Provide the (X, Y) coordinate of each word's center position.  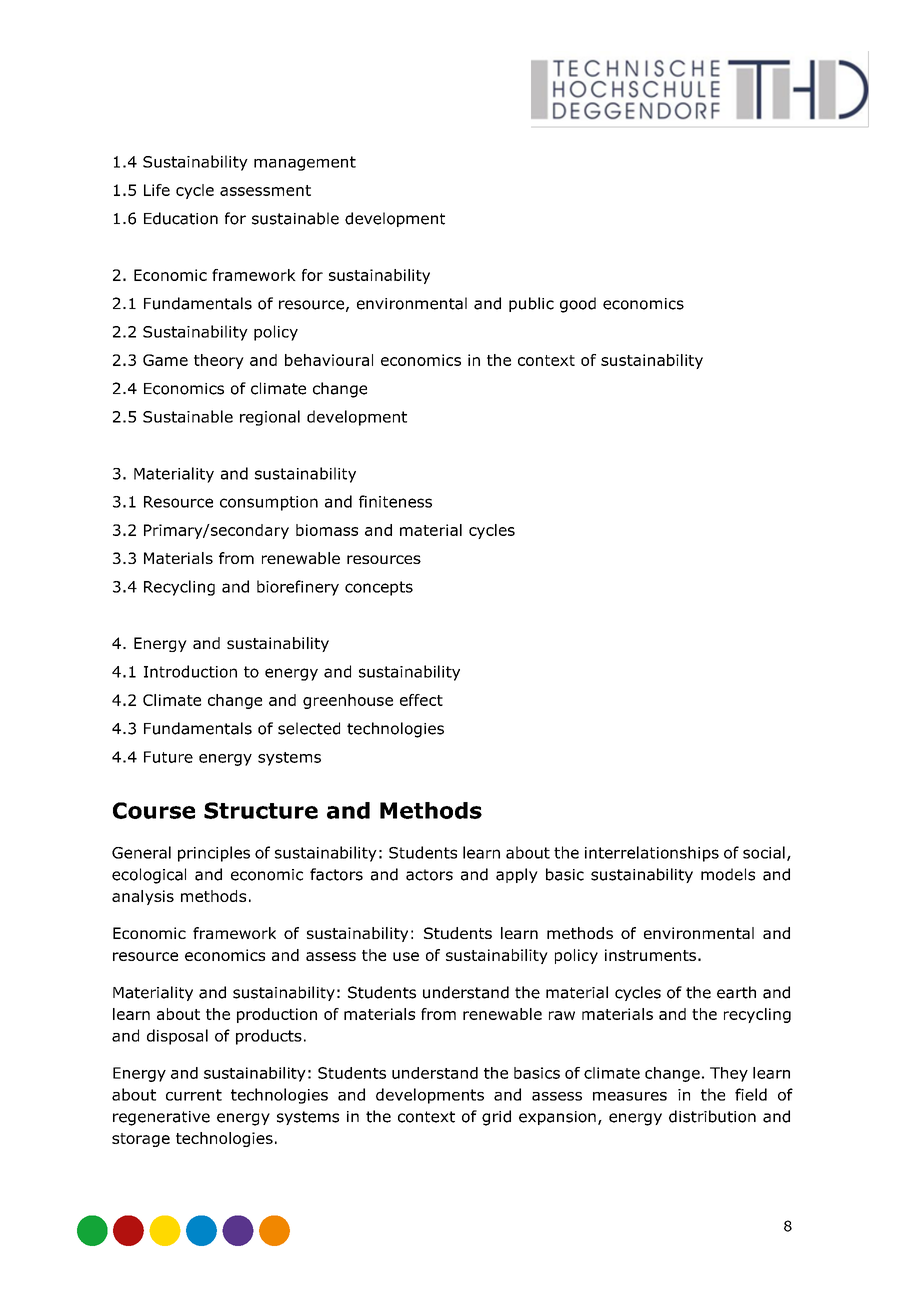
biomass (327, 530)
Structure (261, 810)
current (194, 1095)
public (531, 304)
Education (181, 218)
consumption (269, 503)
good (578, 305)
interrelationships (652, 854)
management (305, 163)
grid (496, 1118)
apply (517, 875)
